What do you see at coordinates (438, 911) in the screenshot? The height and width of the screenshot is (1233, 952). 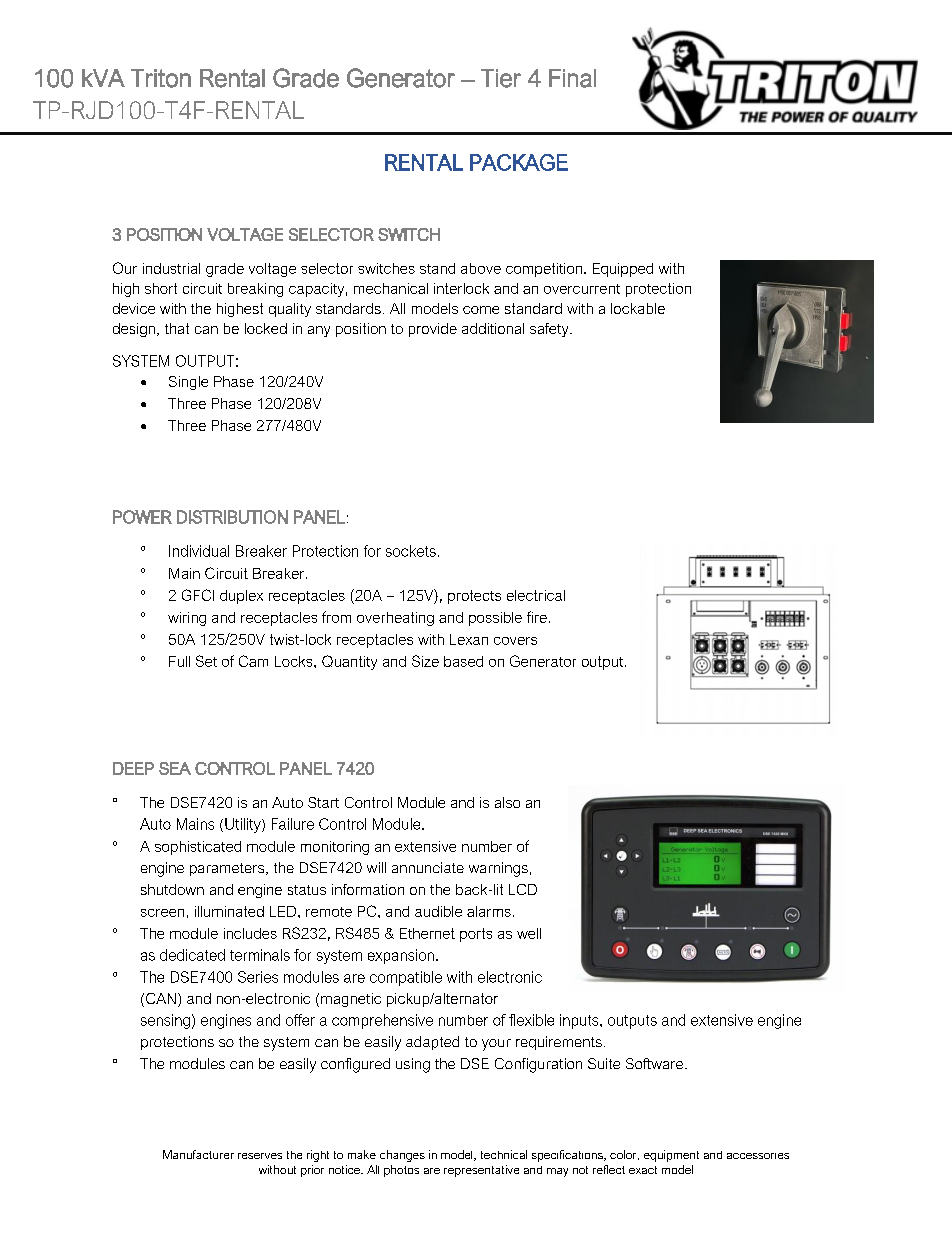 I see `audible` at bounding box center [438, 911].
